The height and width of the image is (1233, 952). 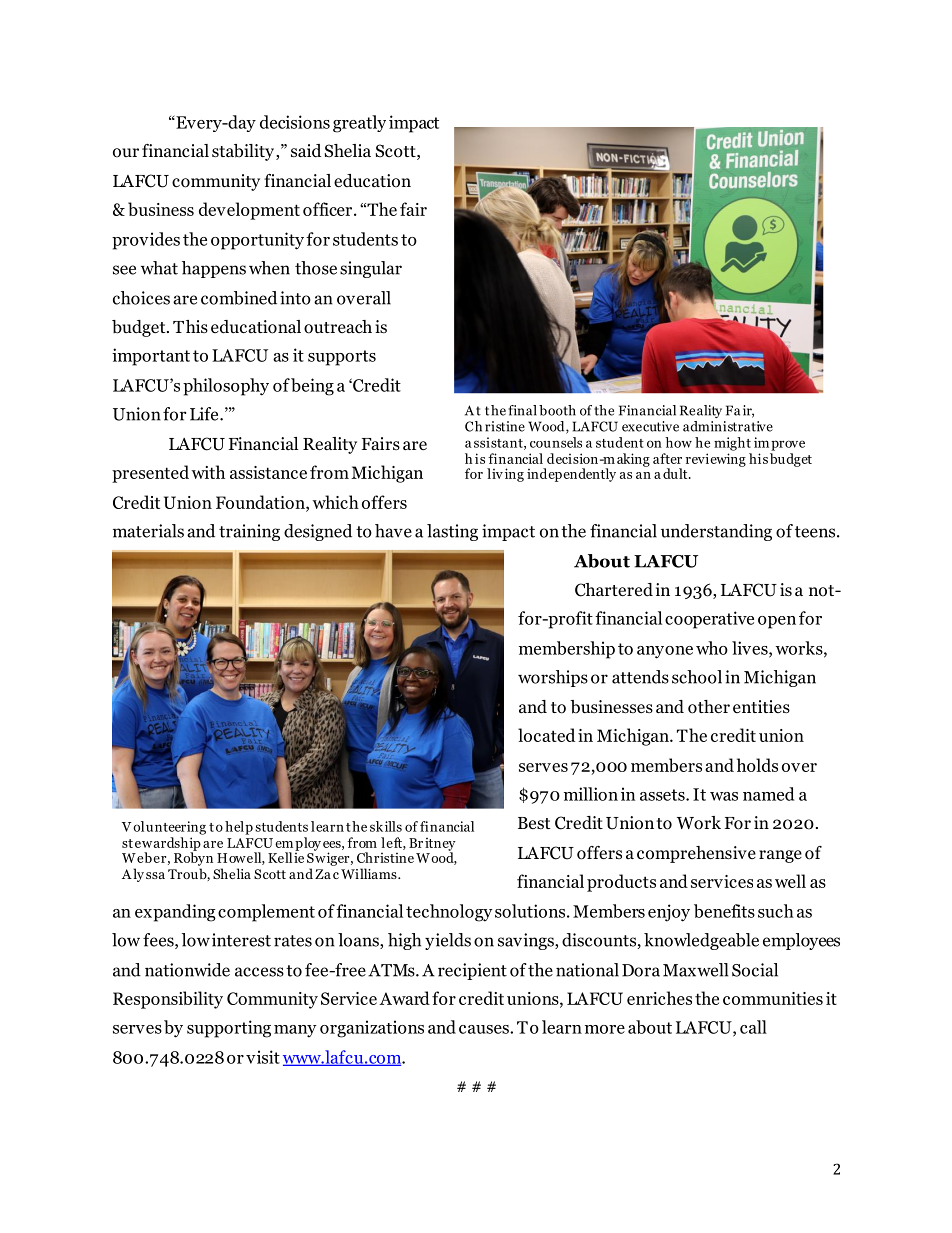 I want to click on singular, so click(x=371, y=269).
